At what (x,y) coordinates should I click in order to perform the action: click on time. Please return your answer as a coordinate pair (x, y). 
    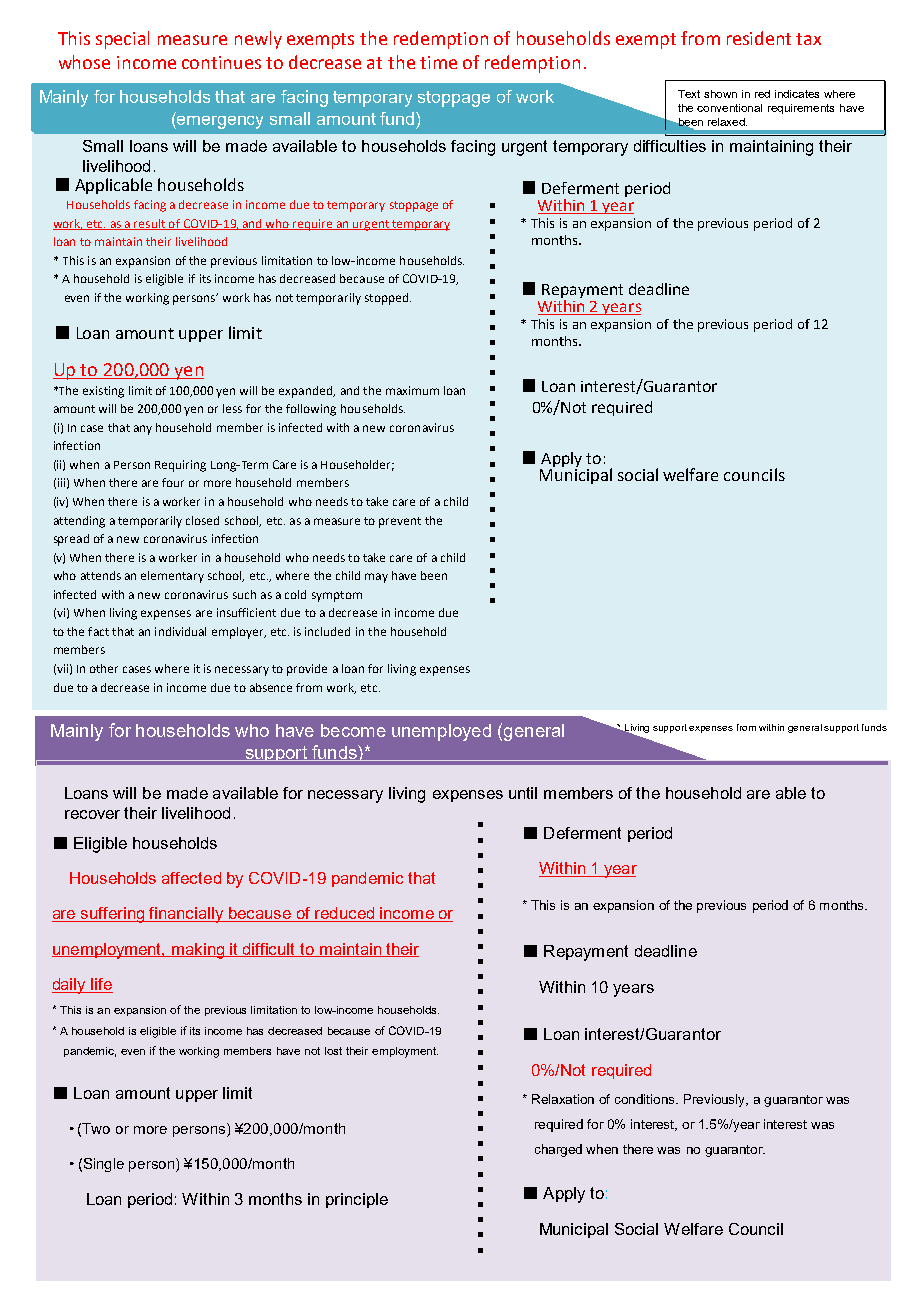
    Looking at the image, I should click on (438, 62).
